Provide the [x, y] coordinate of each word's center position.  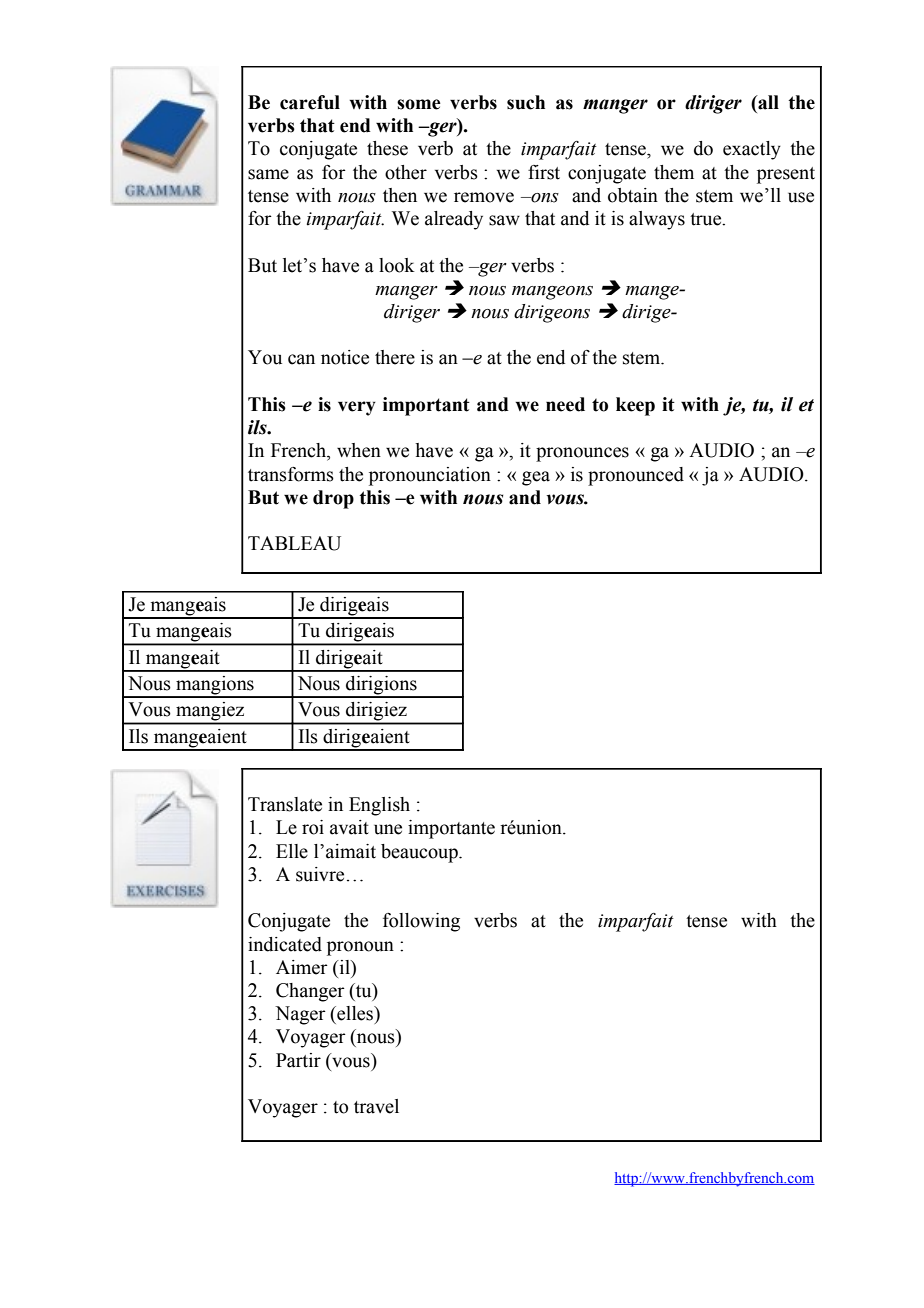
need [565, 404]
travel [376, 1106]
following [421, 922]
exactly [752, 150]
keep [635, 406]
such [526, 102]
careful [310, 102]
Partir [298, 1060]
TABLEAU [294, 543]
